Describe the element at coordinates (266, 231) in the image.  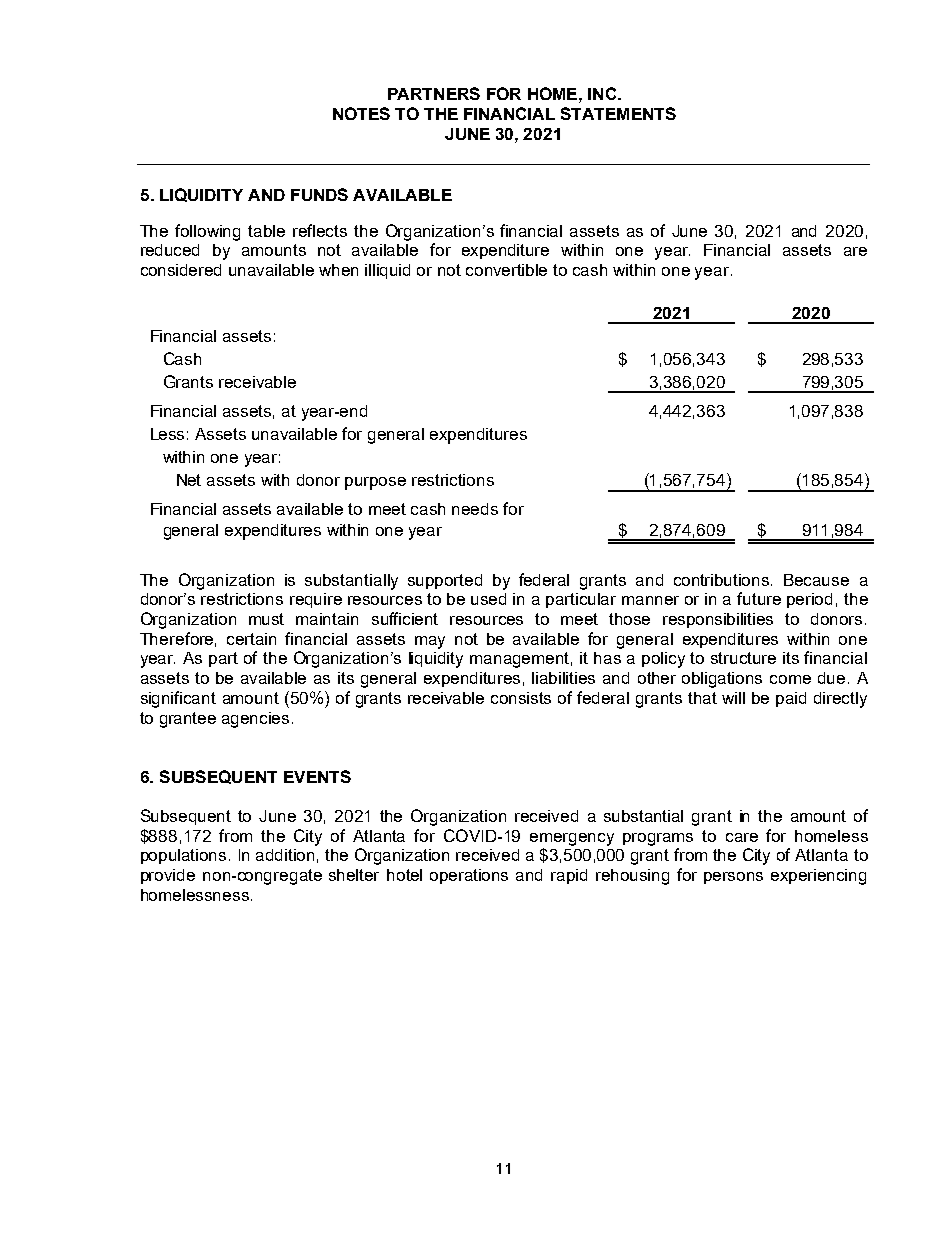
I see `table` at that location.
